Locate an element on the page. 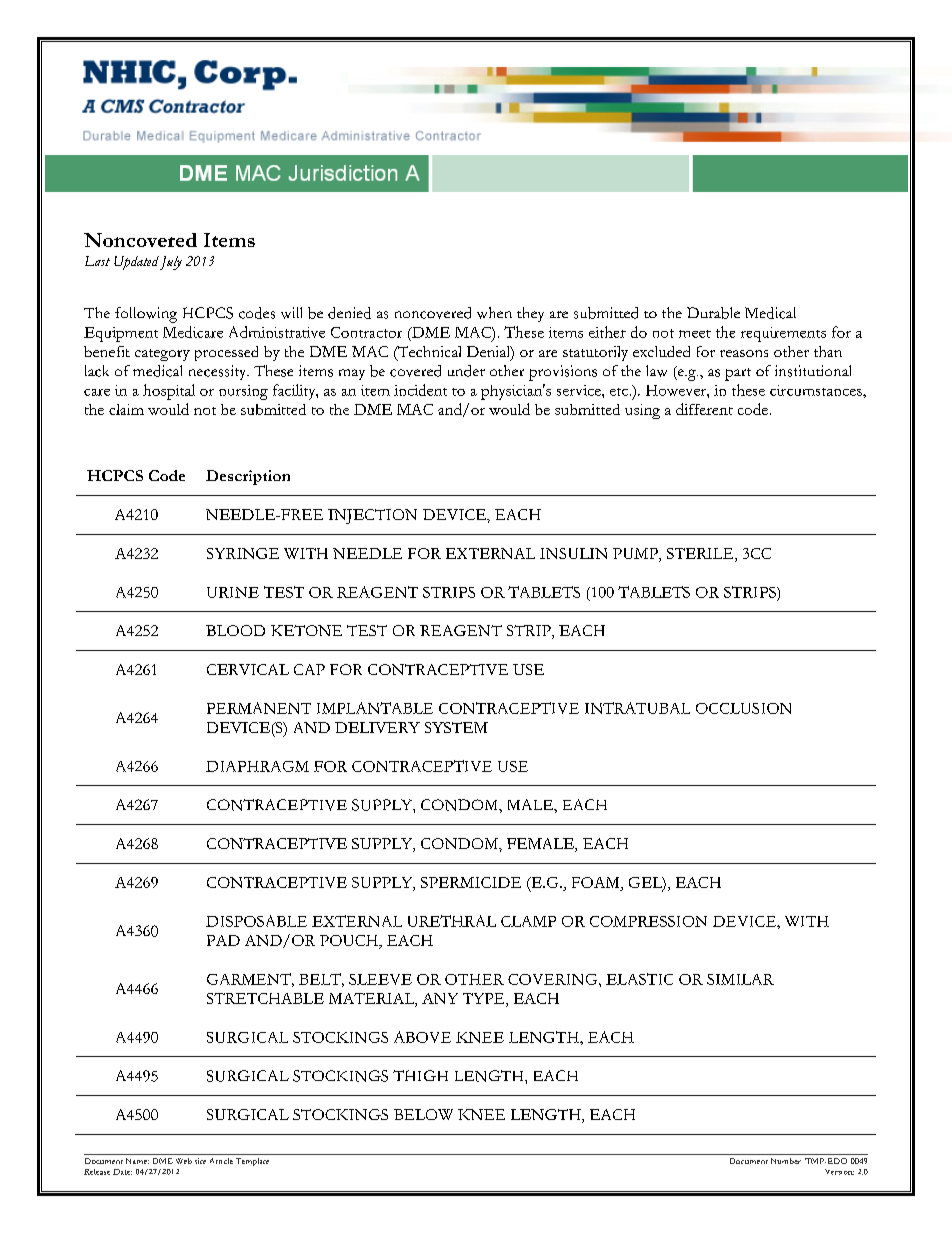 This page has height=1233, width=952. when is located at coordinates (494, 313).
